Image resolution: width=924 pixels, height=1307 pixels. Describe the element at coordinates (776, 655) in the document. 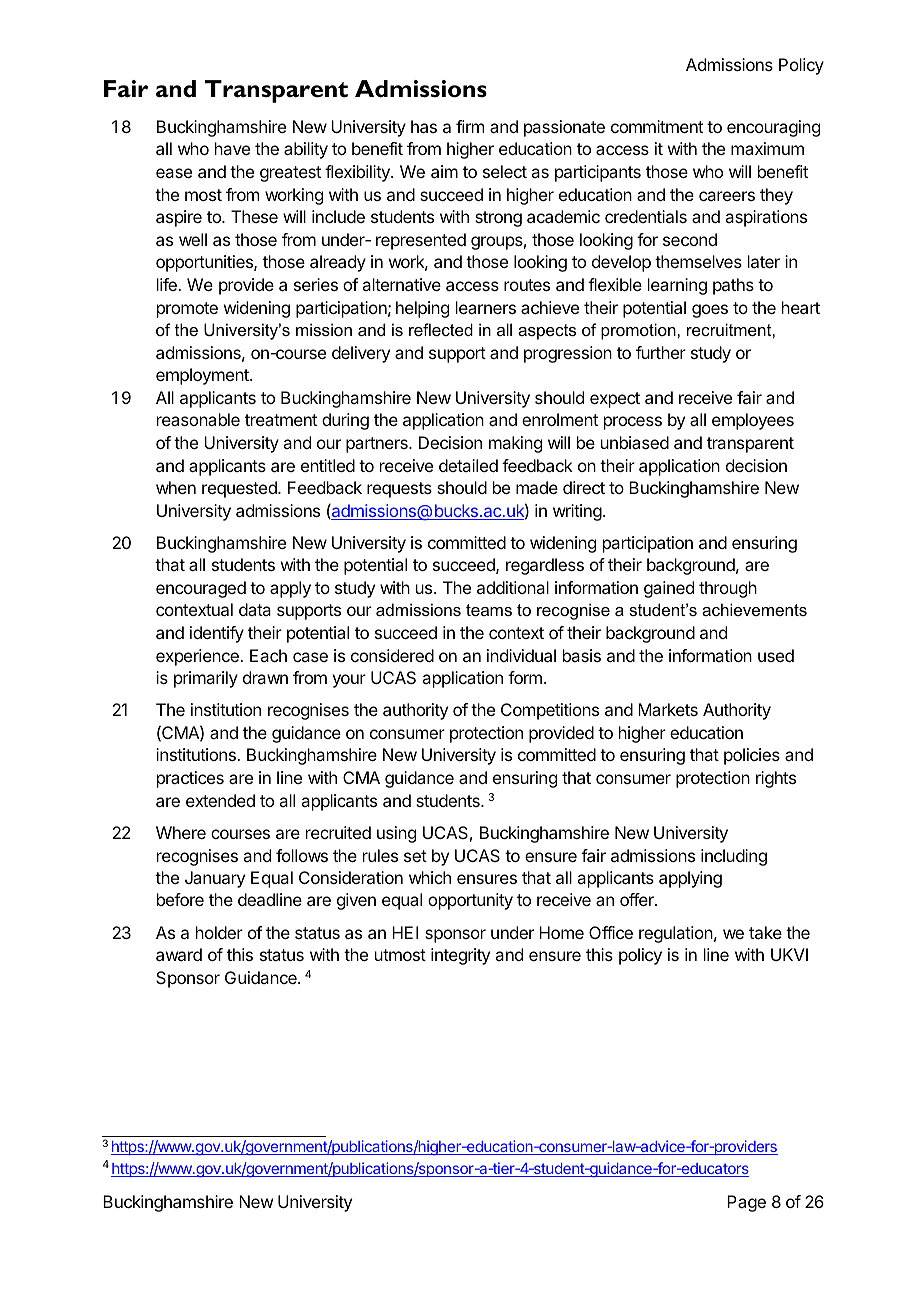

I see `used` at that location.
